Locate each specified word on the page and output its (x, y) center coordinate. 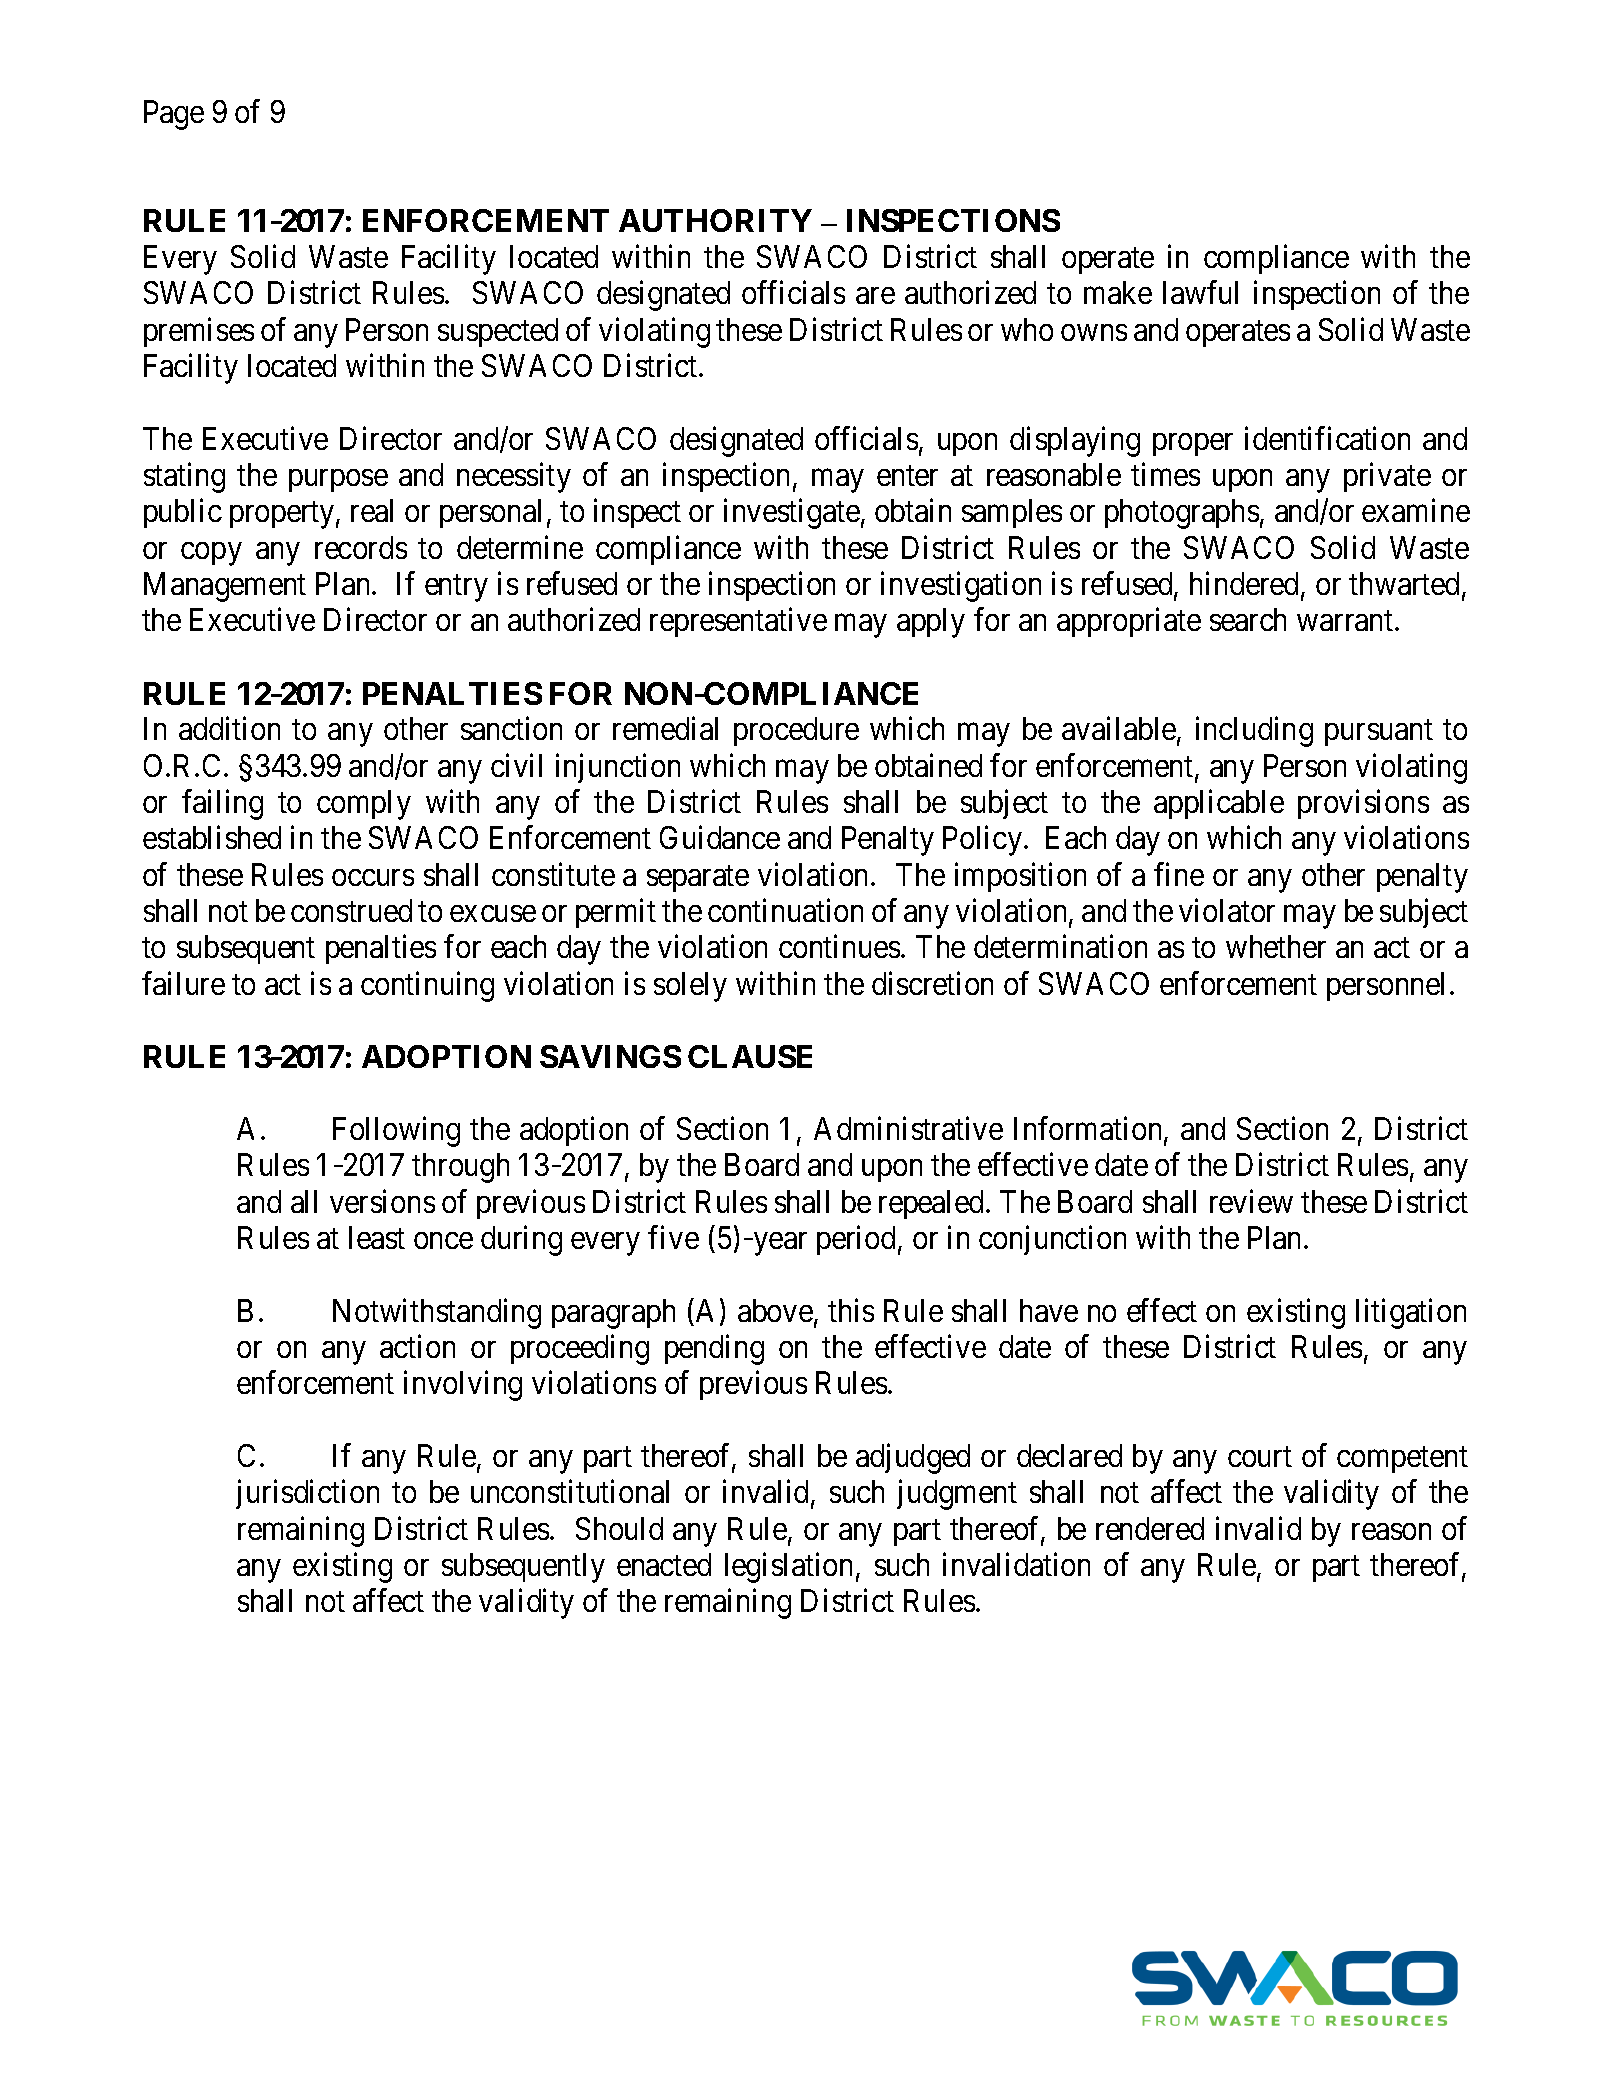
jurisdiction (307, 1494)
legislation (788, 1568)
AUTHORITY (715, 220)
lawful (1200, 292)
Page (174, 115)
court (1260, 1457)
